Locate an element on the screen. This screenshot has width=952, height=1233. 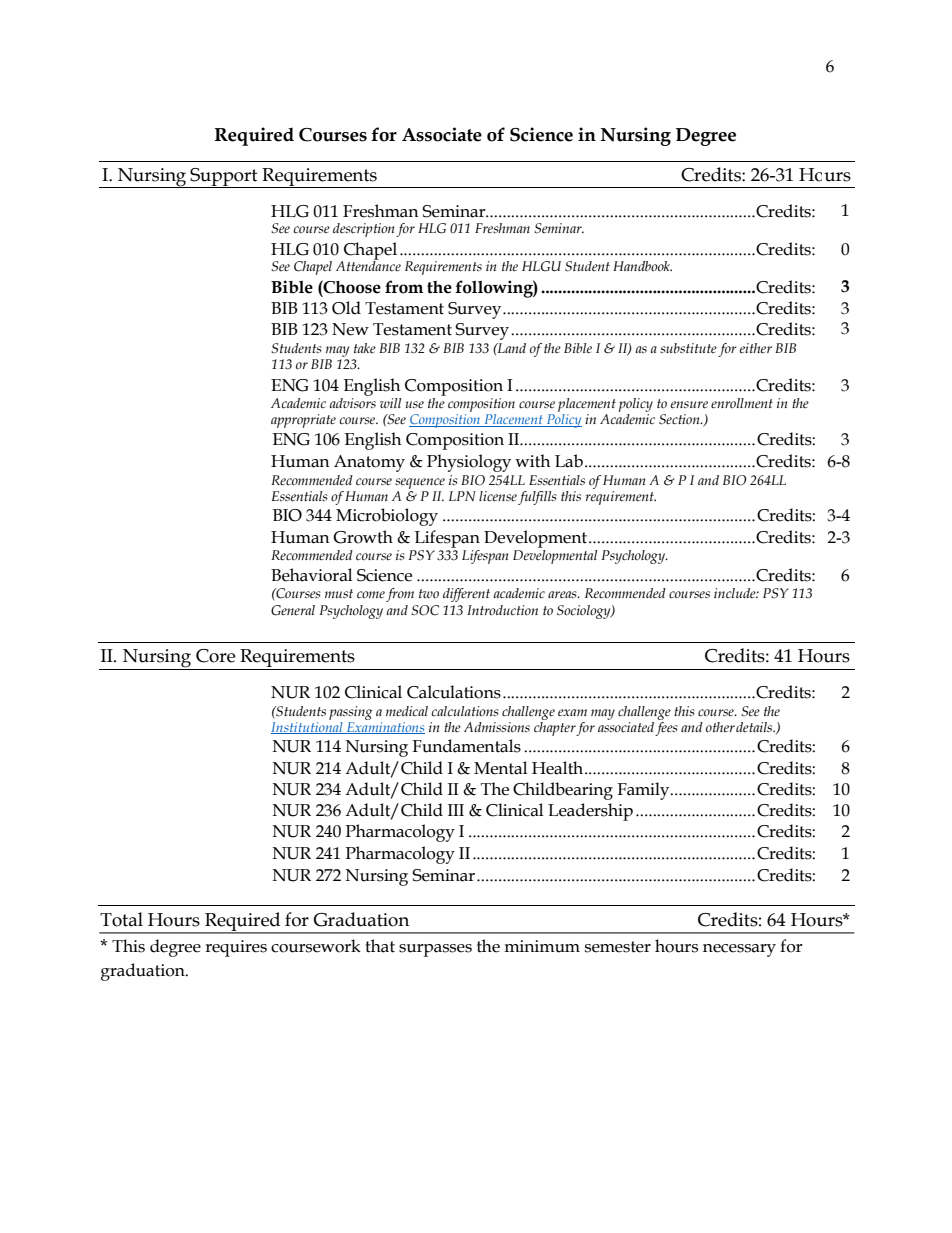
requires is located at coordinates (236, 948).
